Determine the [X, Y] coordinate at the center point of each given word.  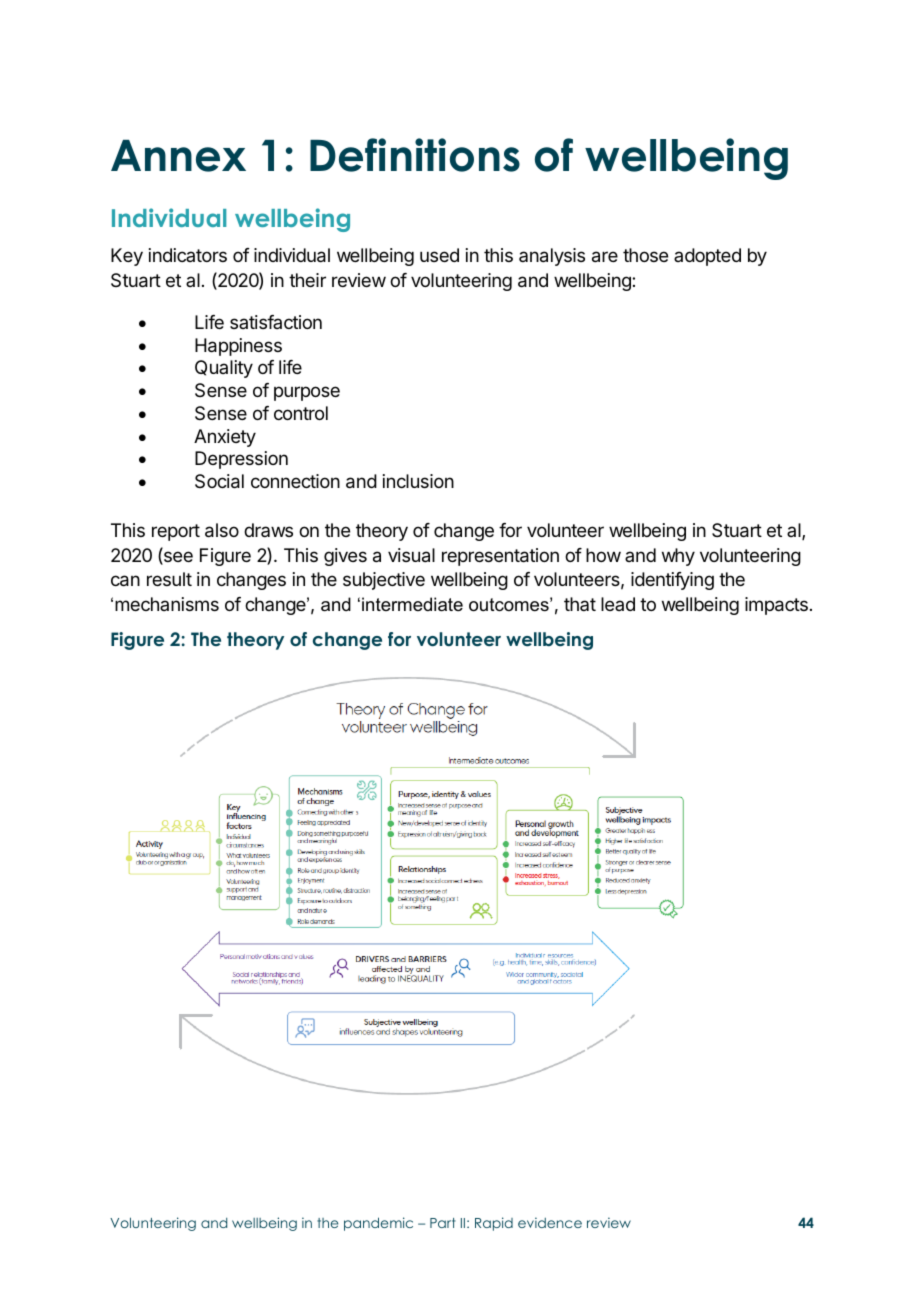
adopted [707, 257]
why [678, 557]
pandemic [378, 1224]
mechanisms [167, 604]
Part [443, 1223]
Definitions [415, 155]
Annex [178, 156]
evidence [550, 1222]
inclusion [418, 481]
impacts [776, 606]
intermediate [412, 604]
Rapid [494, 1224]
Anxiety [225, 438]
